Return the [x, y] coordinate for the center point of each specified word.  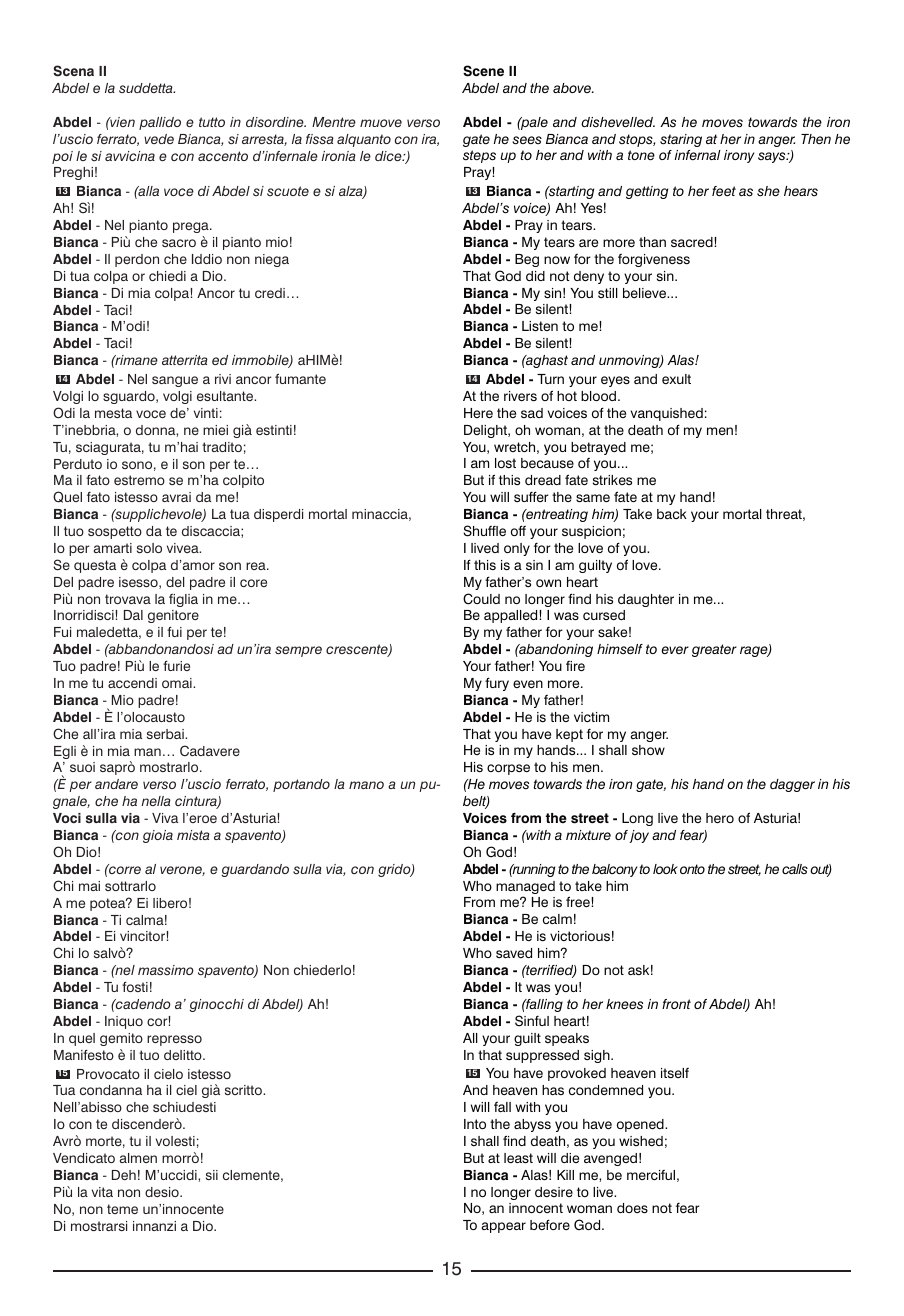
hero [720, 818]
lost [505, 463]
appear [504, 1227]
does [632, 1208]
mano [366, 785]
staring [681, 140]
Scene [483, 71]
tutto [212, 122]
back [672, 514]
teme [122, 1209]
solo [149, 548]
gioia [158, 836]
